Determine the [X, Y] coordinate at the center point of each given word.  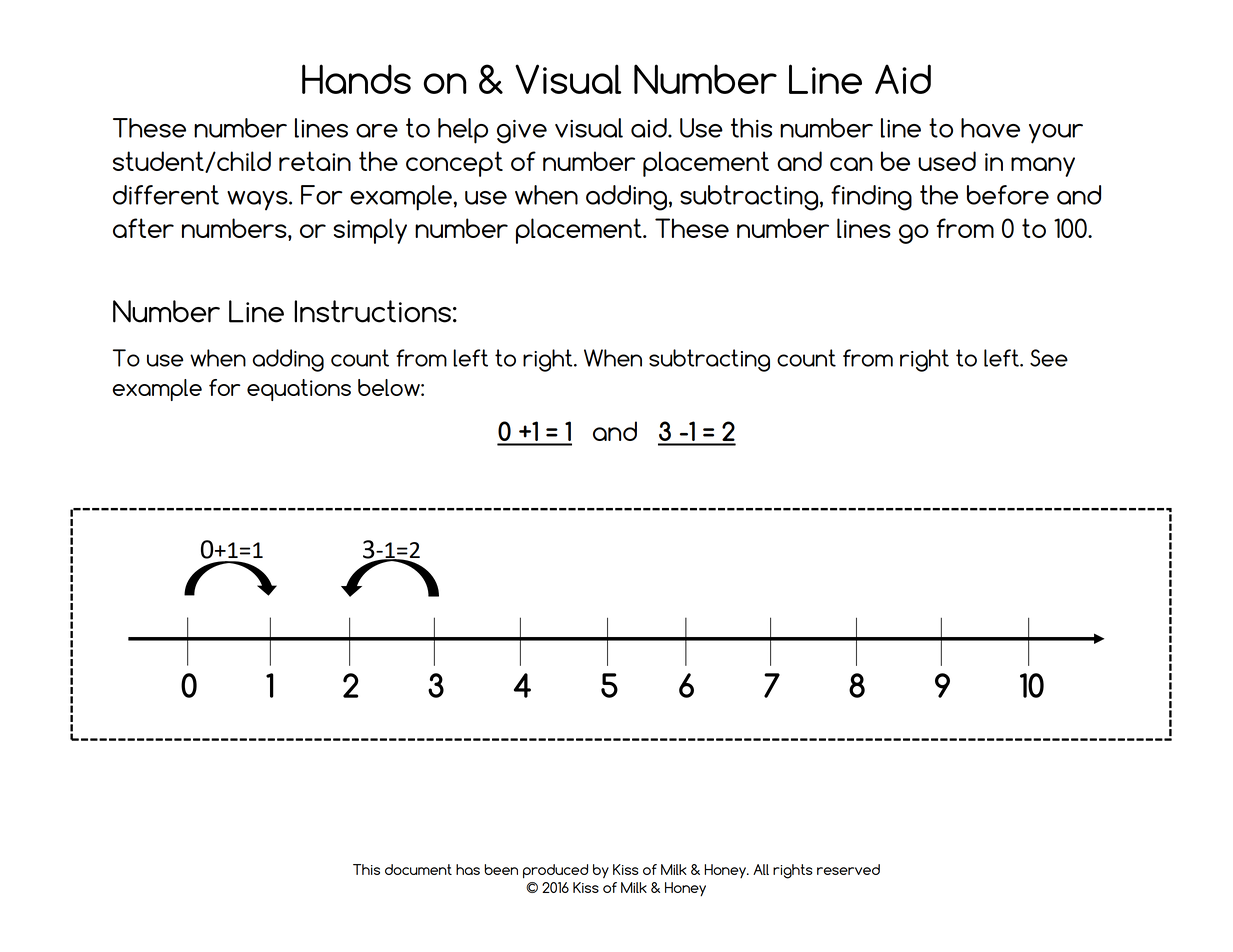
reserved [848, 869]
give [522, 132]
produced [555, 871]
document [418, 869]
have [990, 128]
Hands [356, 79]
